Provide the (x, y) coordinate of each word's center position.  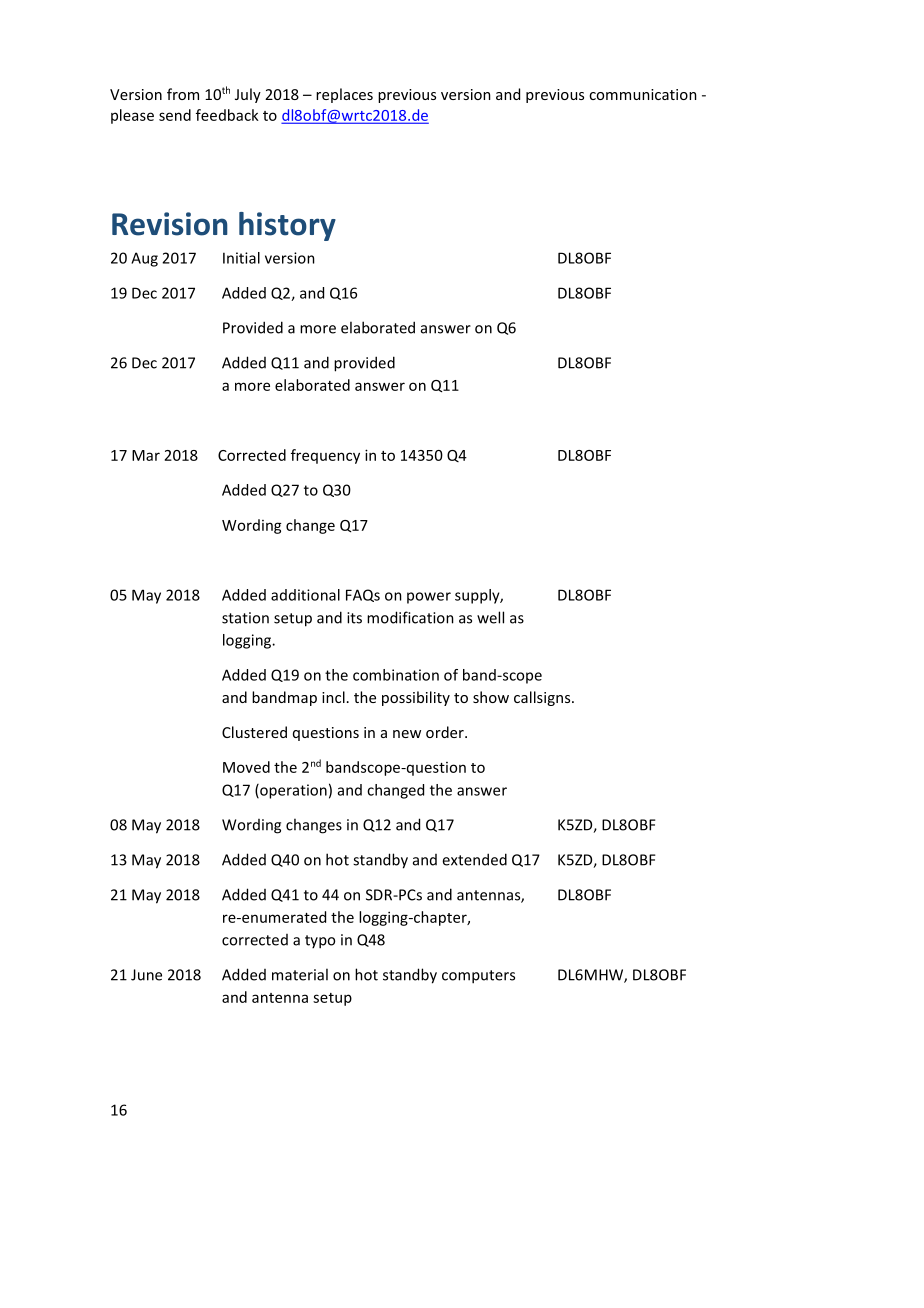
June (146, 975)
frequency (325, 456)
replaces (344, 95)
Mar (146, 455)
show (491, 697)
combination (396, 675)
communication (643, 94)
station (245, 618)
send (175, 115)
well (490, 617)
